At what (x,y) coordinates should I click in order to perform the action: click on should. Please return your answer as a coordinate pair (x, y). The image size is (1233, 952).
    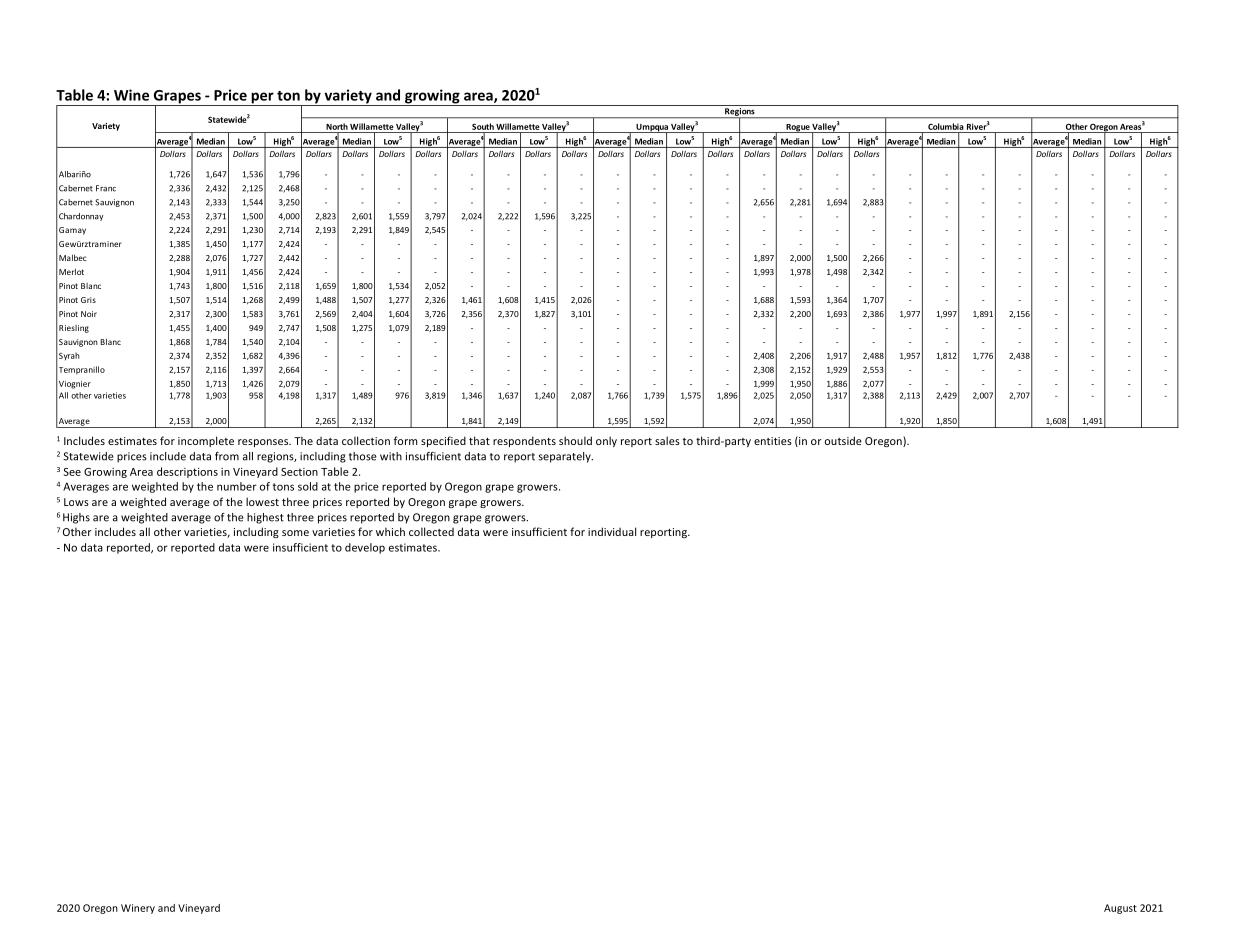
    Looking at the image, I should click on (575, 440).
